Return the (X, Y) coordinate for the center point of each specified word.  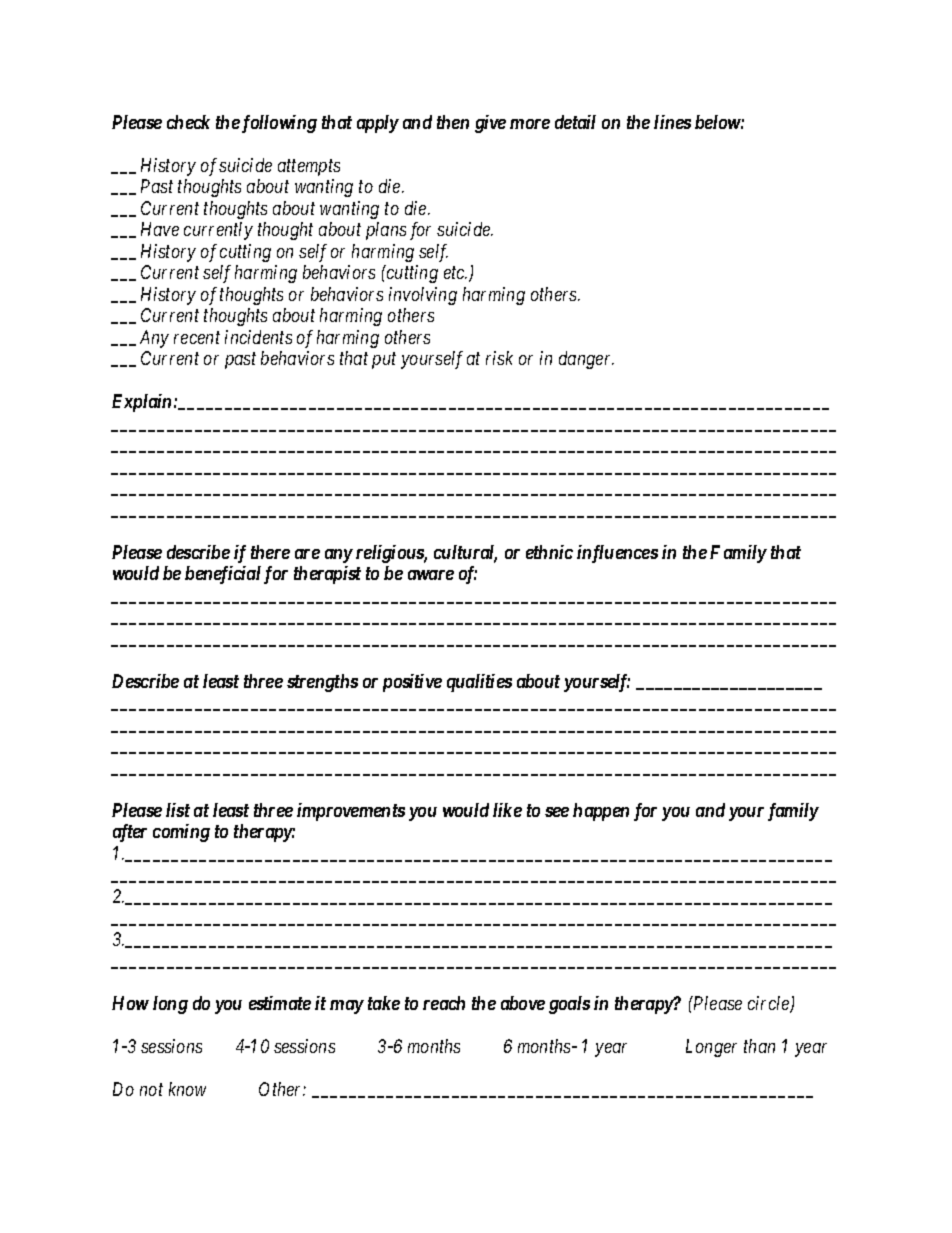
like (507, 810)
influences (617, 554)
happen (601, 812)
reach (444, 1003)
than (759, 1046)
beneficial (223, 575)
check (188, 122)
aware (431, 575)
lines (672, 122)
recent (197, 338)
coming (181, 833)
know (187, 1089)
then (453, 122)
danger (586, 360)
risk (499, 358)
